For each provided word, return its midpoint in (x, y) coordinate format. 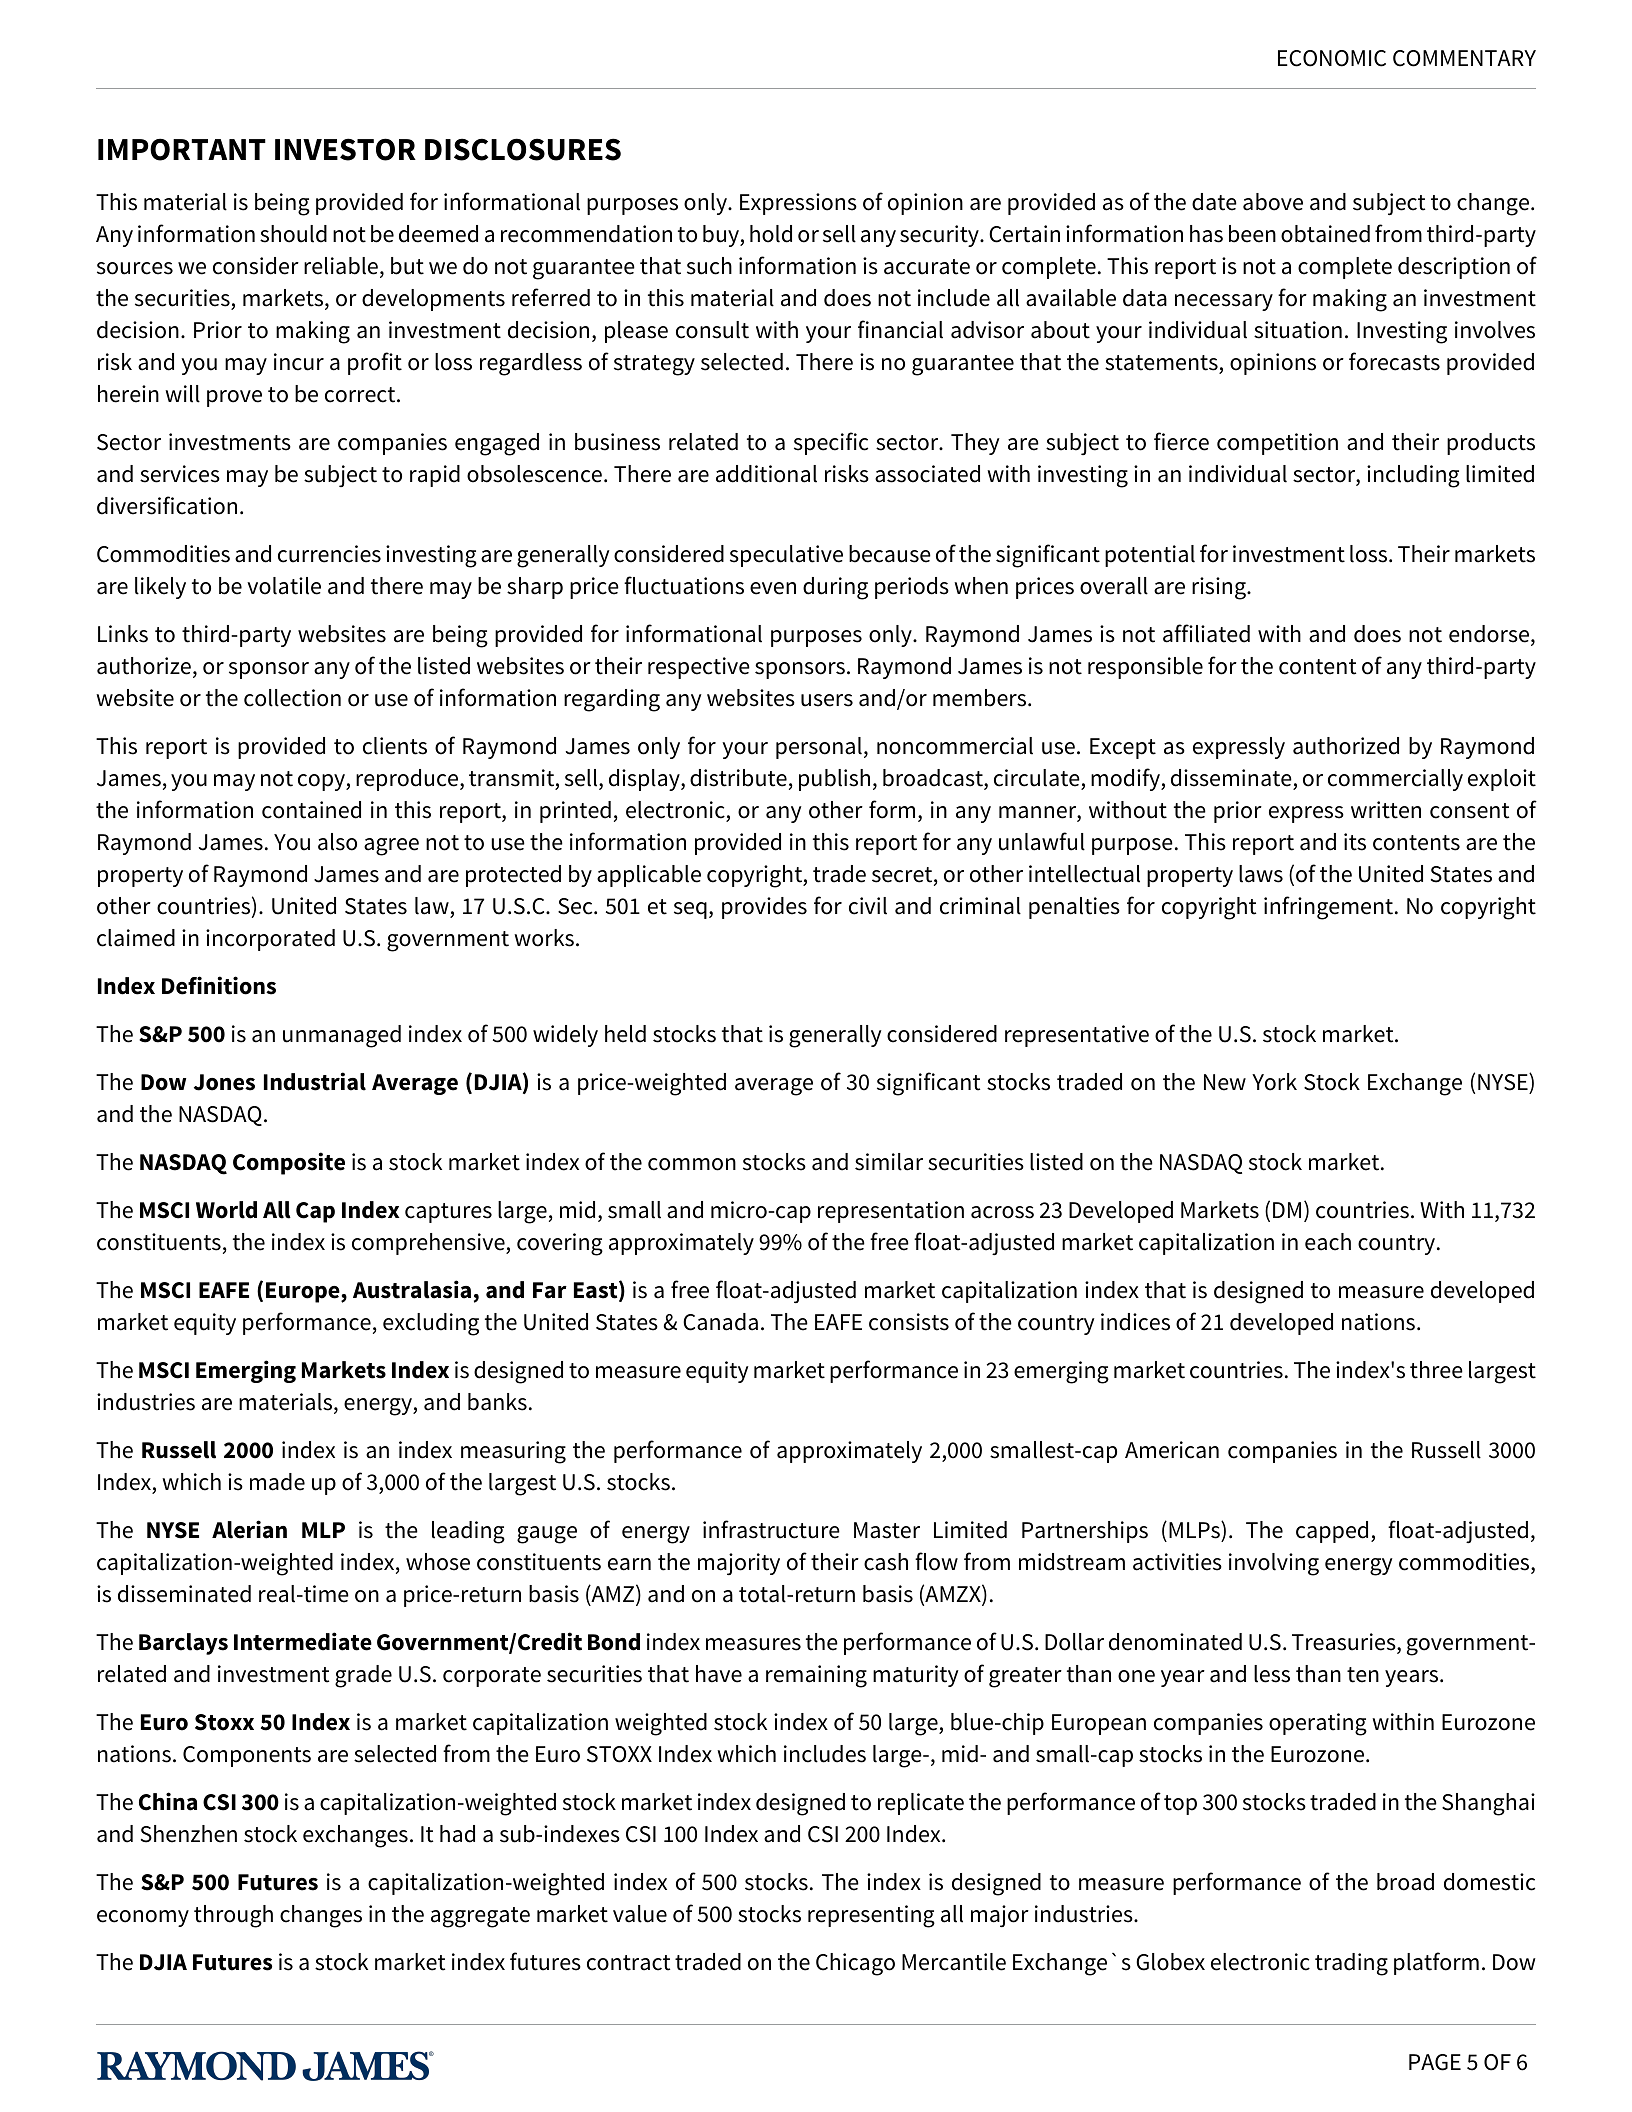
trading (1351, 1964)
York (1274, 1082)
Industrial (315, 1081)
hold (771, 234)
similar (889, 1162)
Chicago (855, 1964)
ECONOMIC (1332, 58)
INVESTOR (345, 149)
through (233, 1916)
